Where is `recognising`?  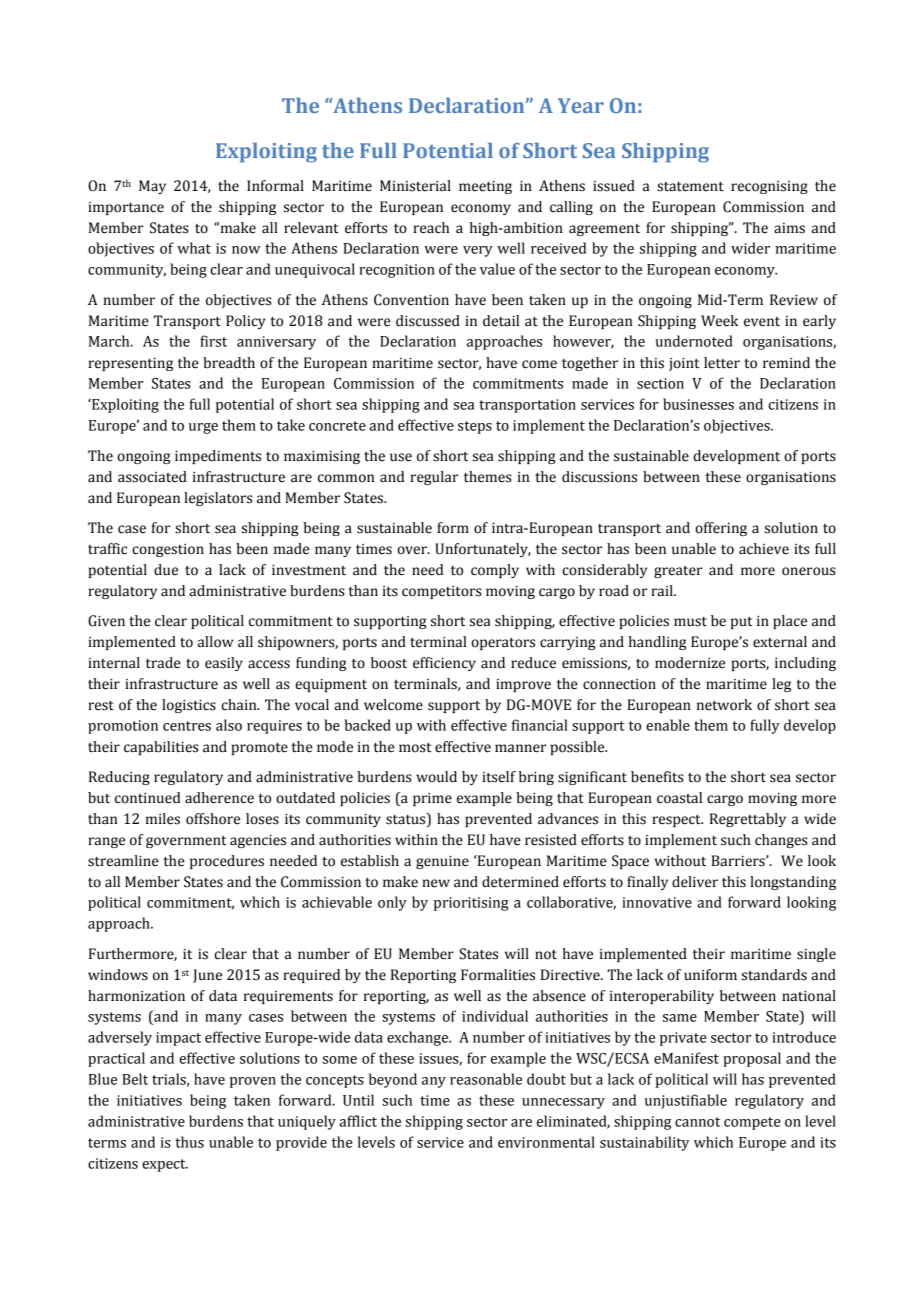 recognising is located at coordinates (769, 187).
